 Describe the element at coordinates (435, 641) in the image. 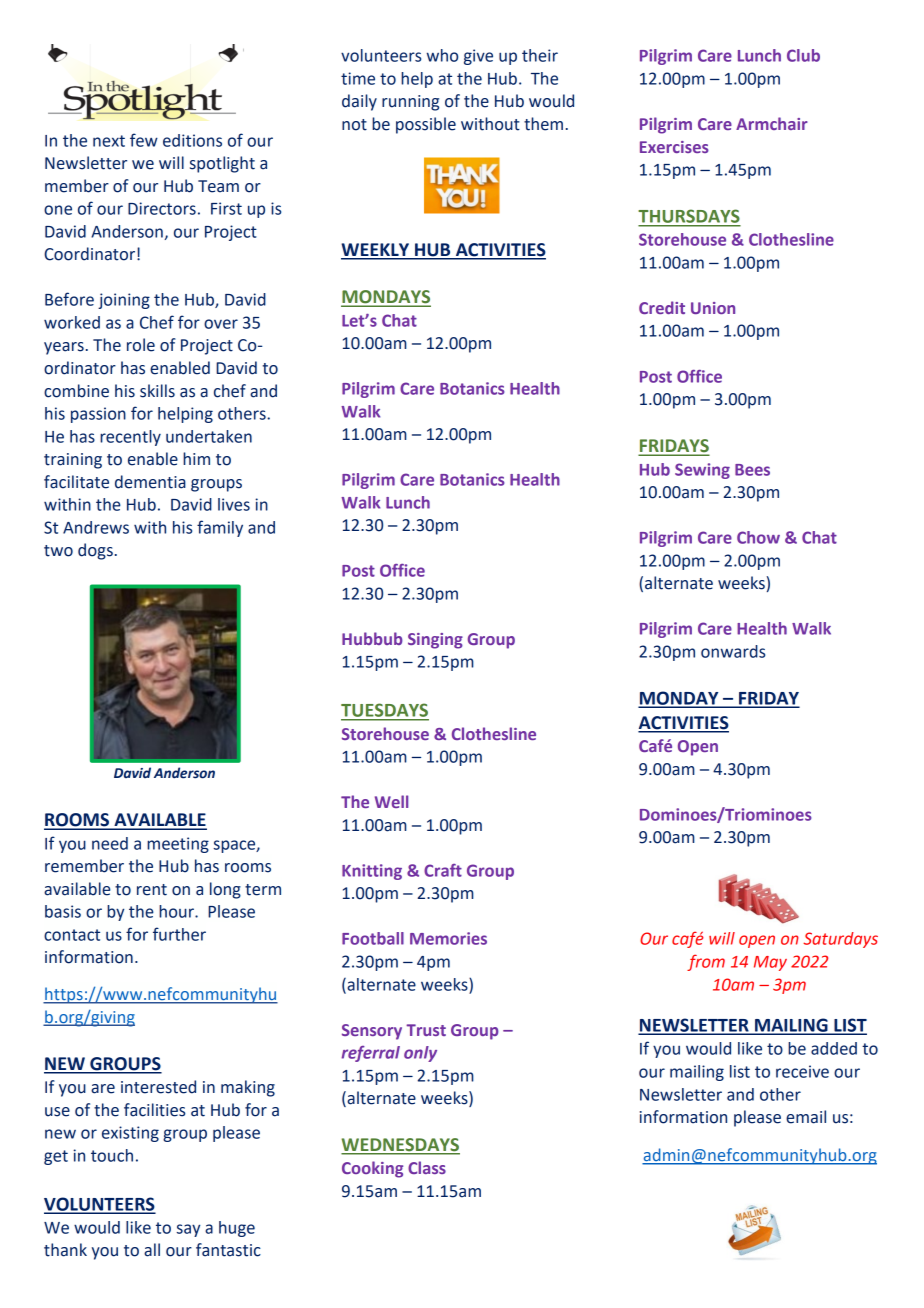

I see `Singing` at that location.
